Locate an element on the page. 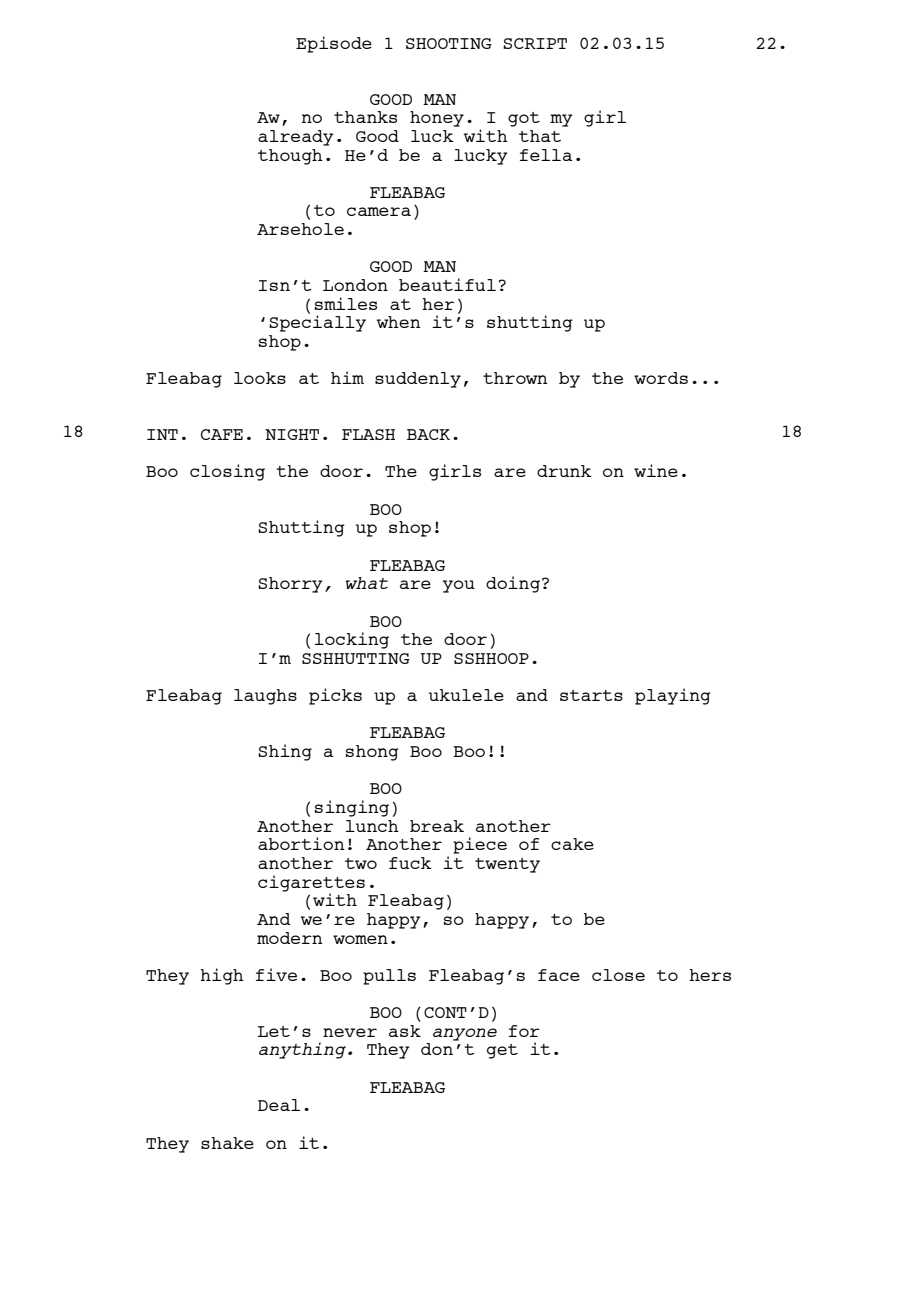  SHOOTING is located at coordinates (449, 43).
